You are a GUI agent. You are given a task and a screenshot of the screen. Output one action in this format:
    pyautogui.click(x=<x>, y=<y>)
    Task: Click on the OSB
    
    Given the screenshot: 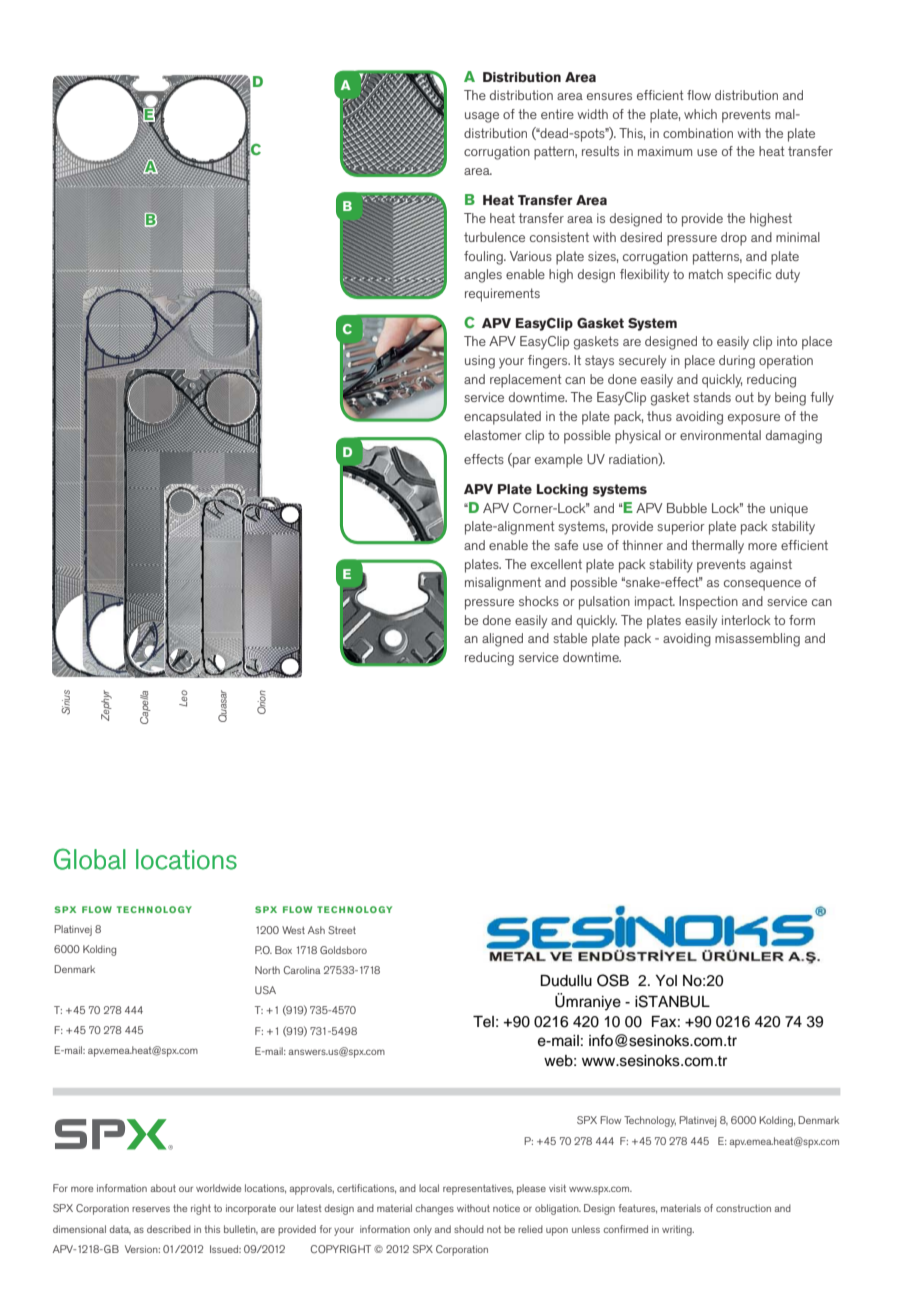 What is the action you would take?
    pyautogui.click(x=613, y=980)
